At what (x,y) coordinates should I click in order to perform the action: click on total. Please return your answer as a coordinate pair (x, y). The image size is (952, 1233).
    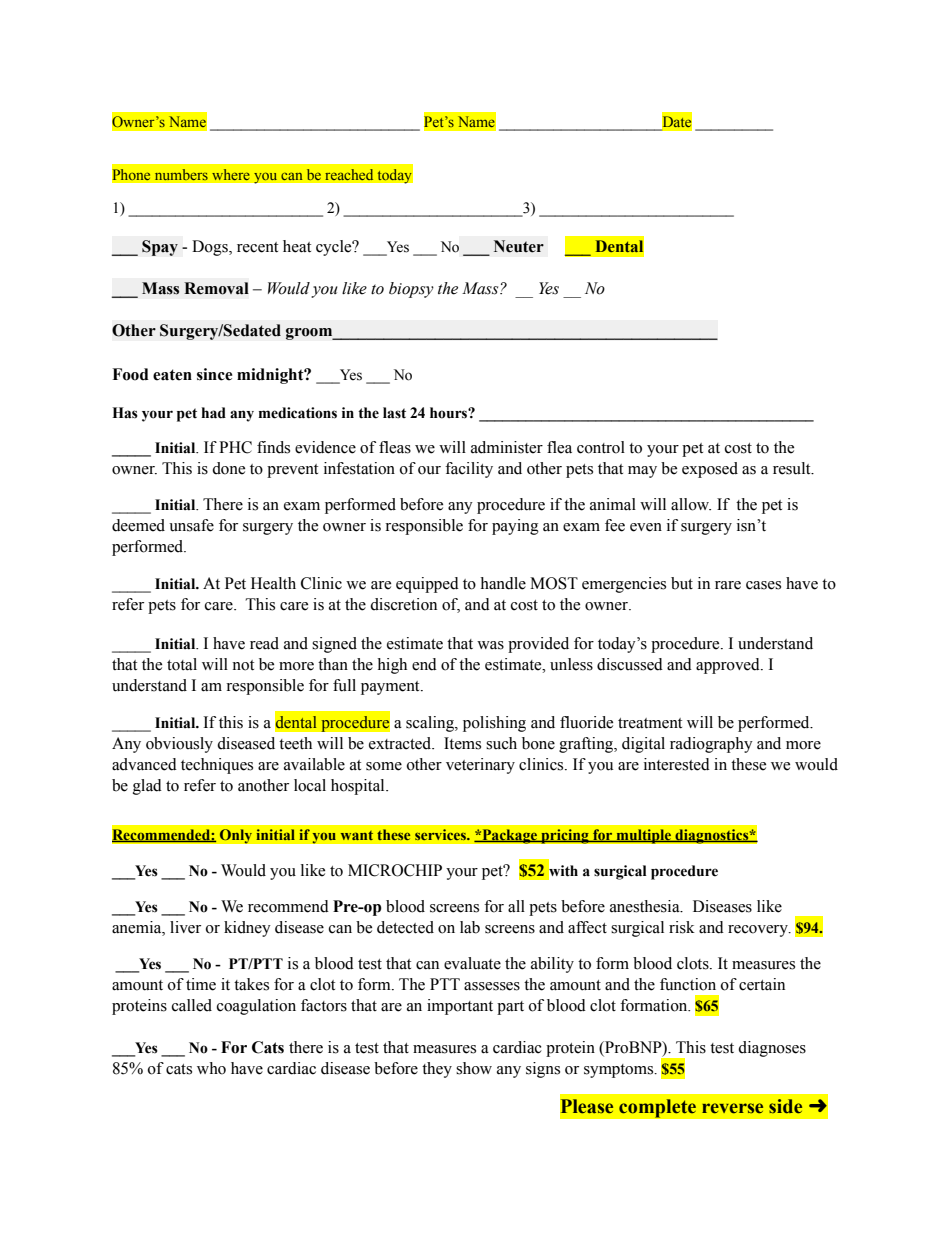
    Looking at the image, I should click on (182, 664).
